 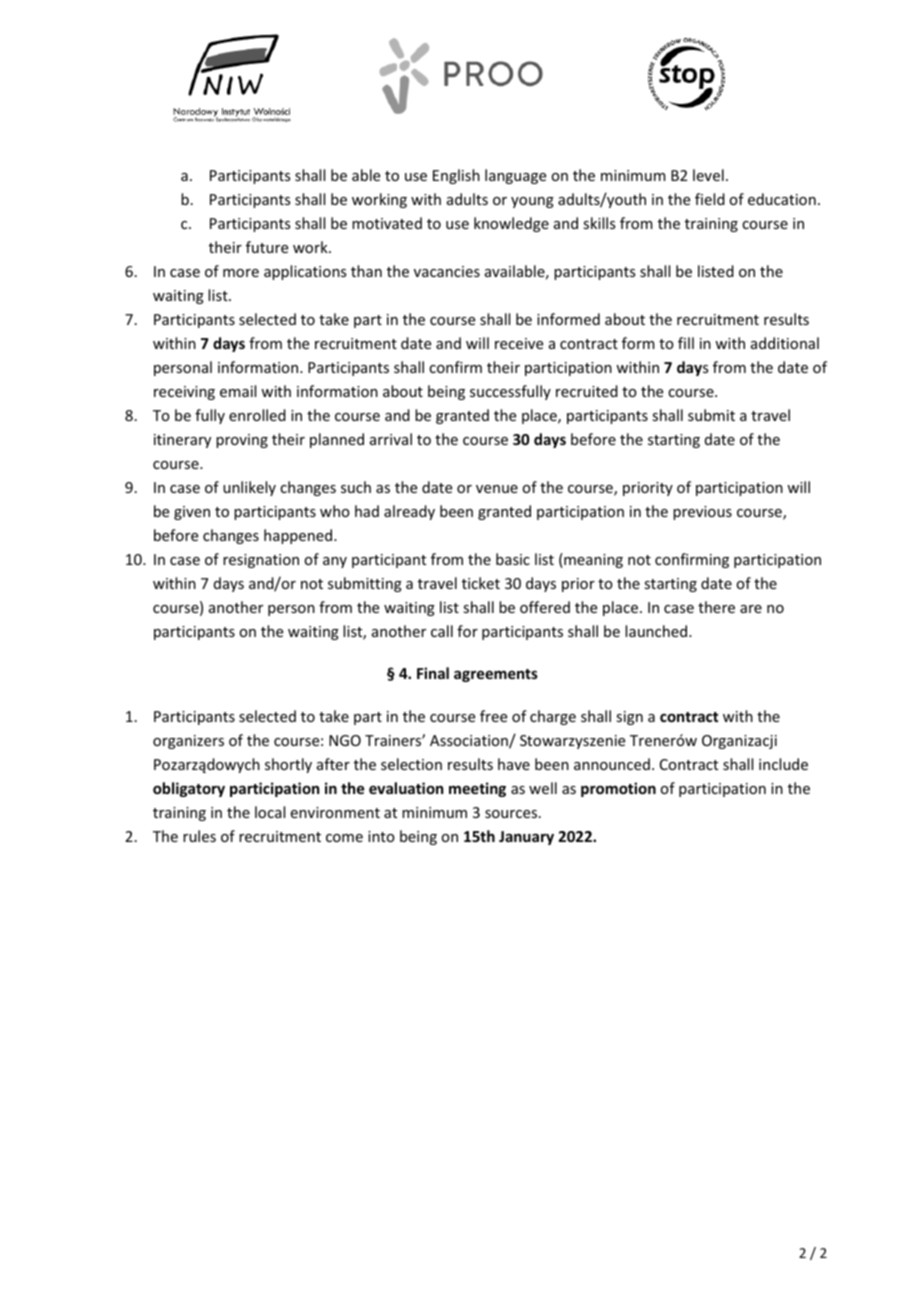 I want to click on previous, so click(x=702, y=513).
